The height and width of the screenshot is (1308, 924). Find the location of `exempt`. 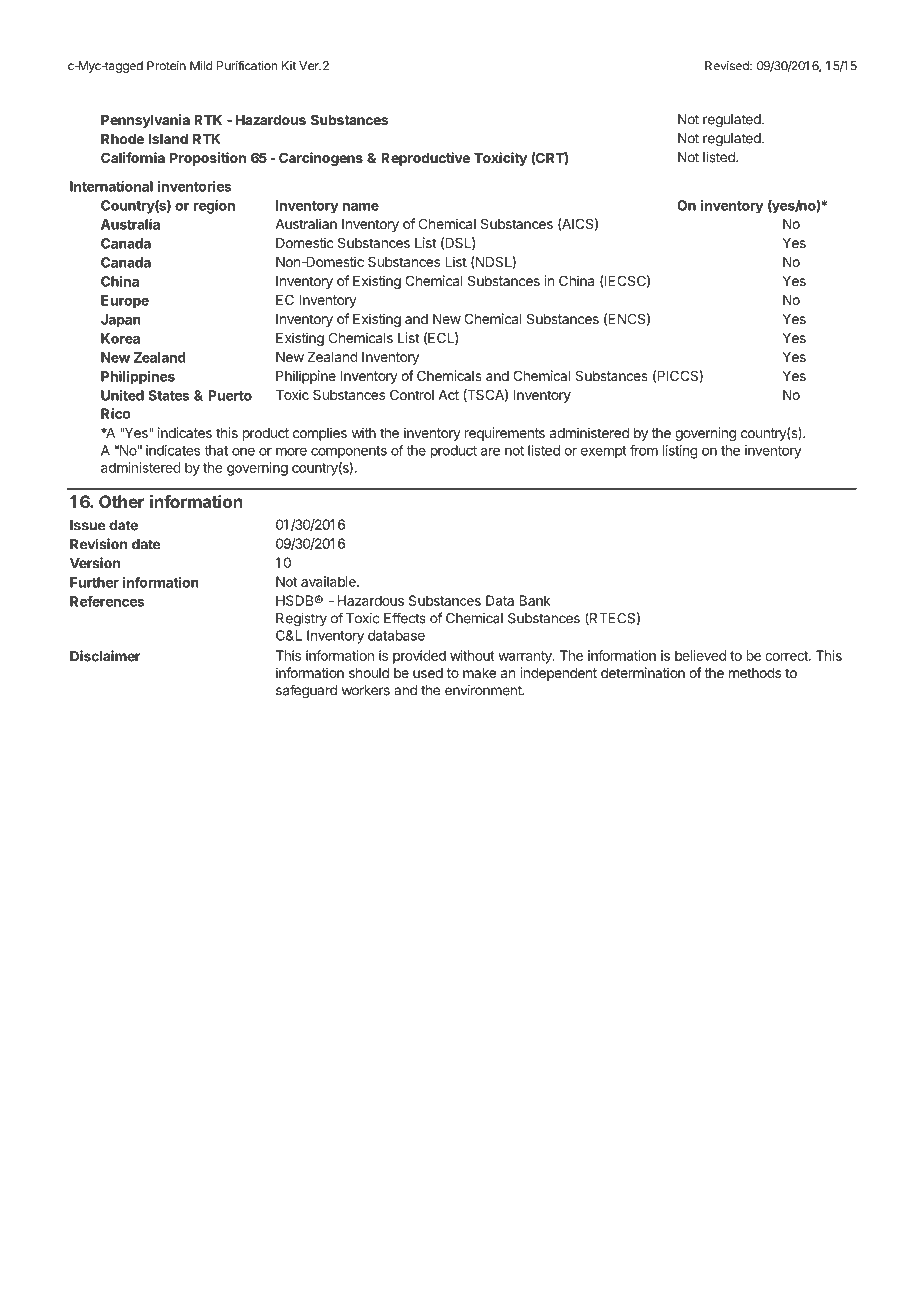

exempt is located at coordinates (604, 452).
